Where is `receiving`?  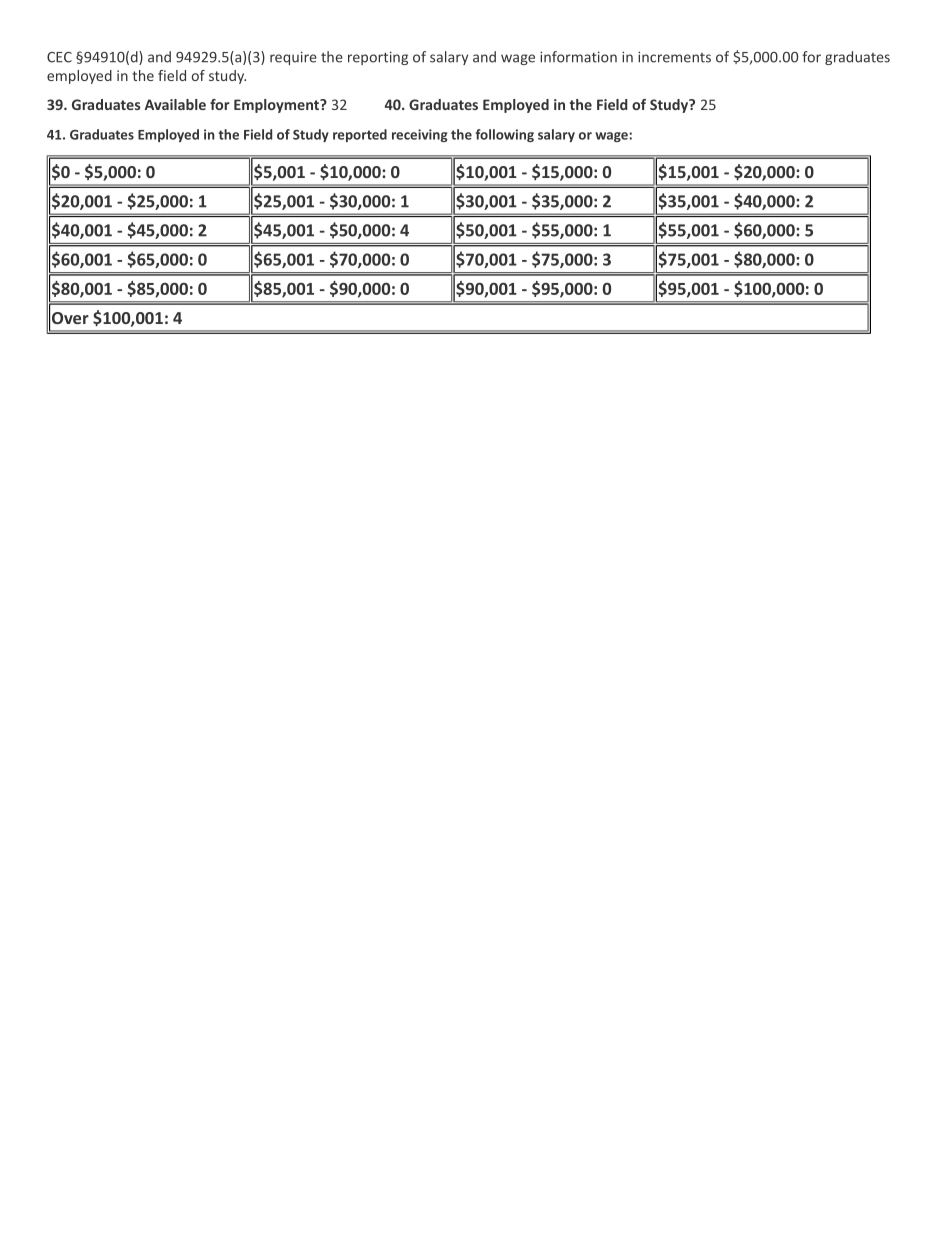
receiving is located at coordinates (420, 135).
